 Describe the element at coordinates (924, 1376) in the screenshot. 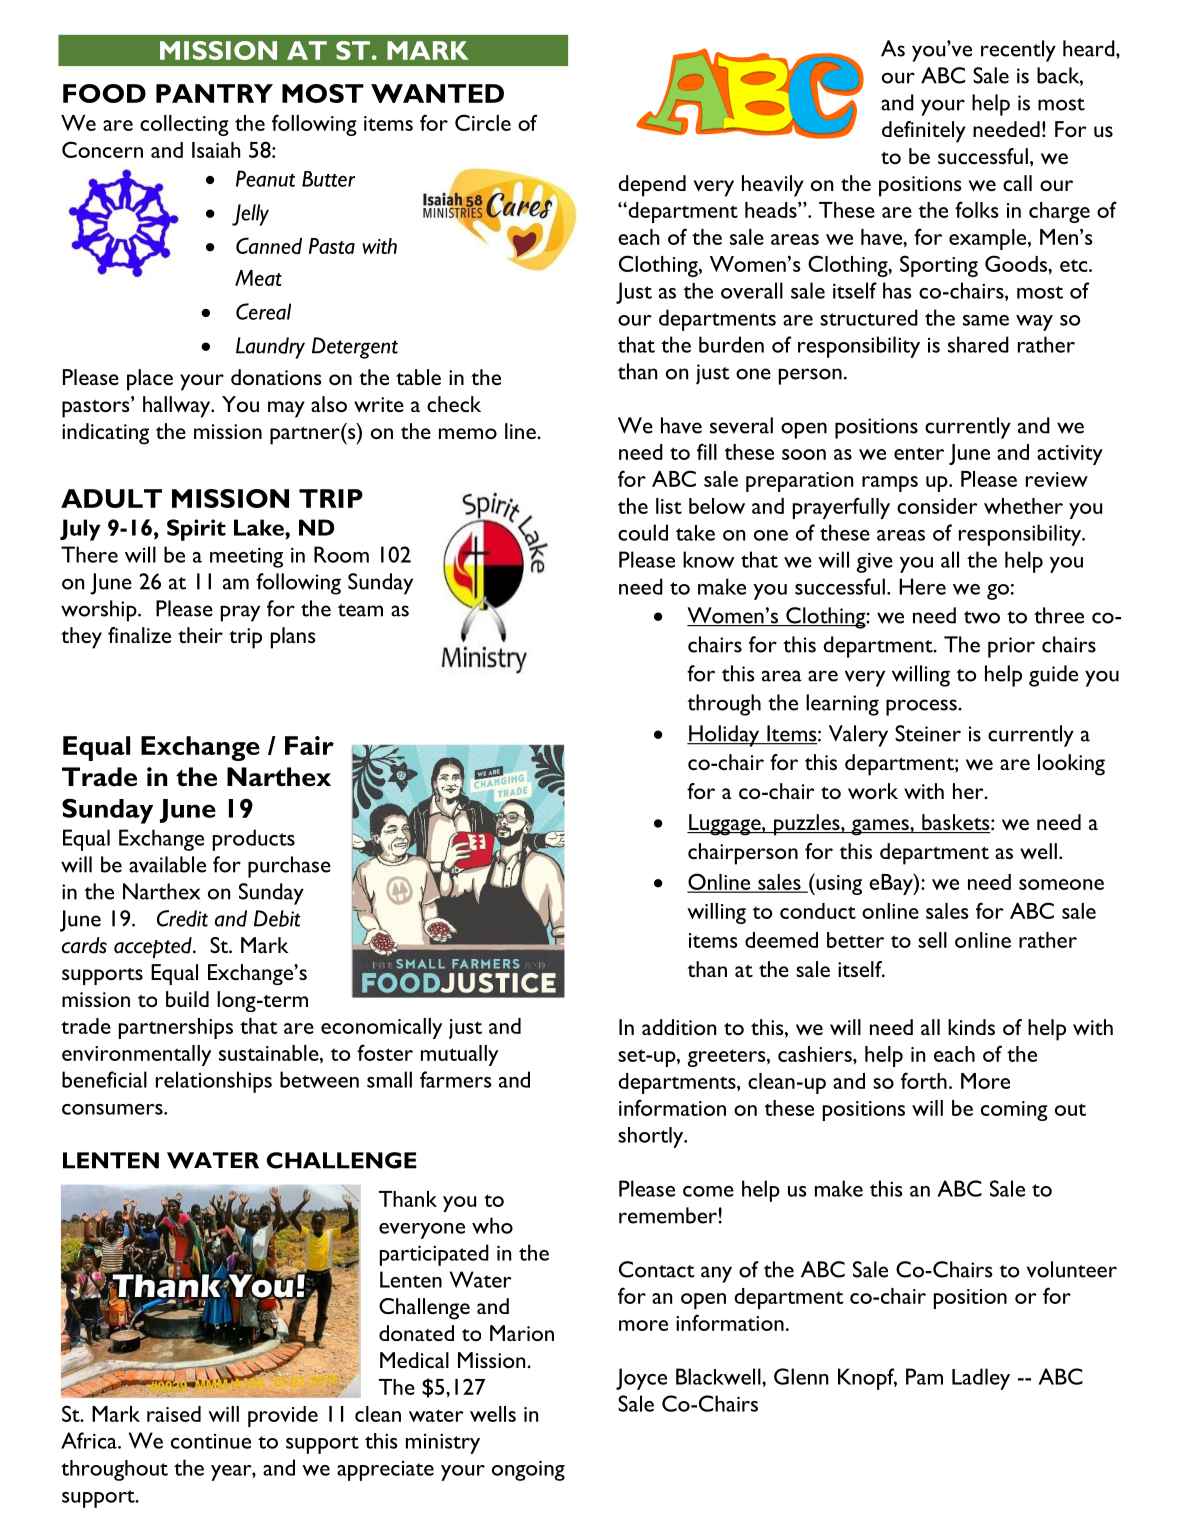

I see `Pam` at that location.
